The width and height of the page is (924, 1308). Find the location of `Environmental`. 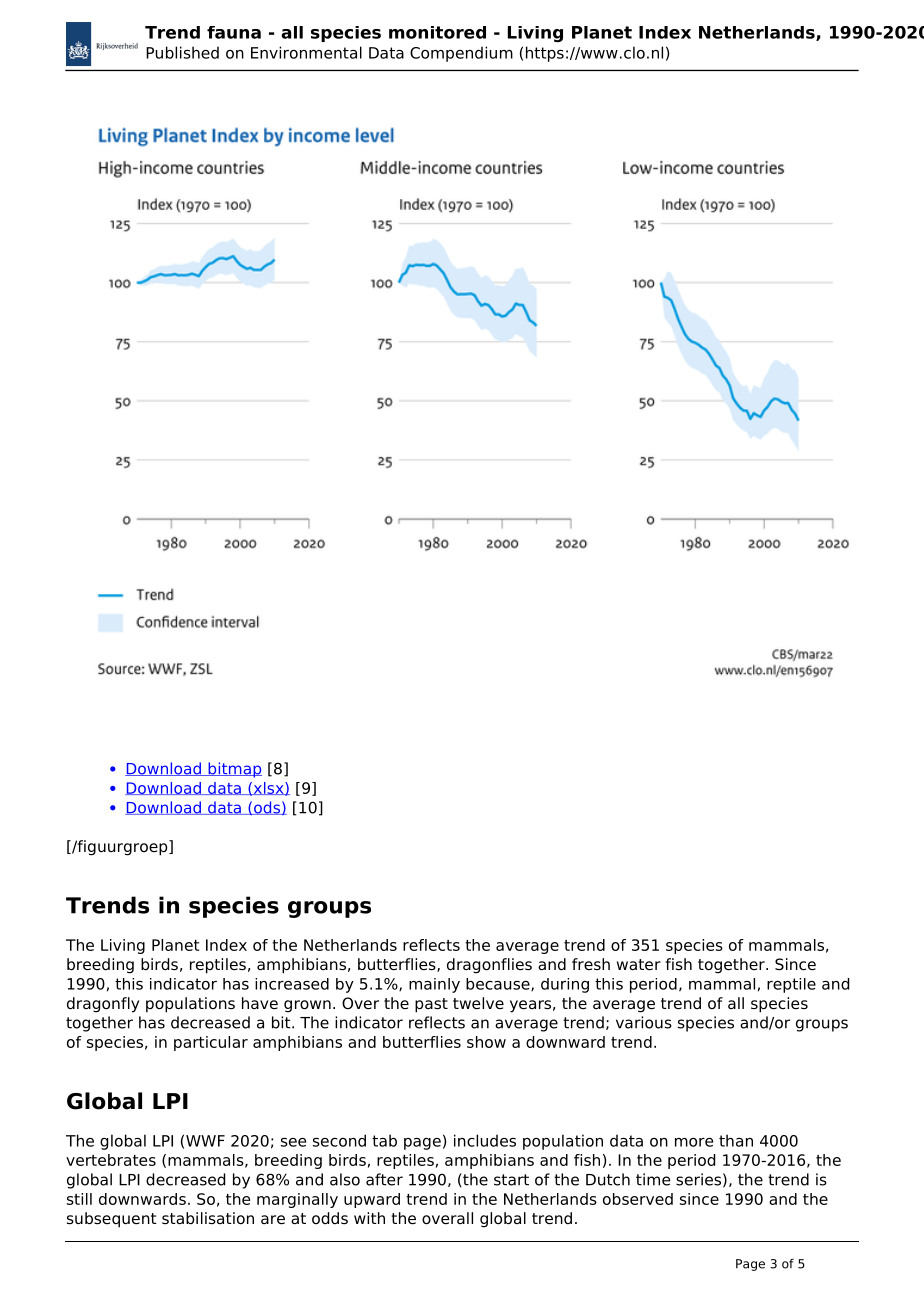

Environmental is located at coordinates (306, 52).
